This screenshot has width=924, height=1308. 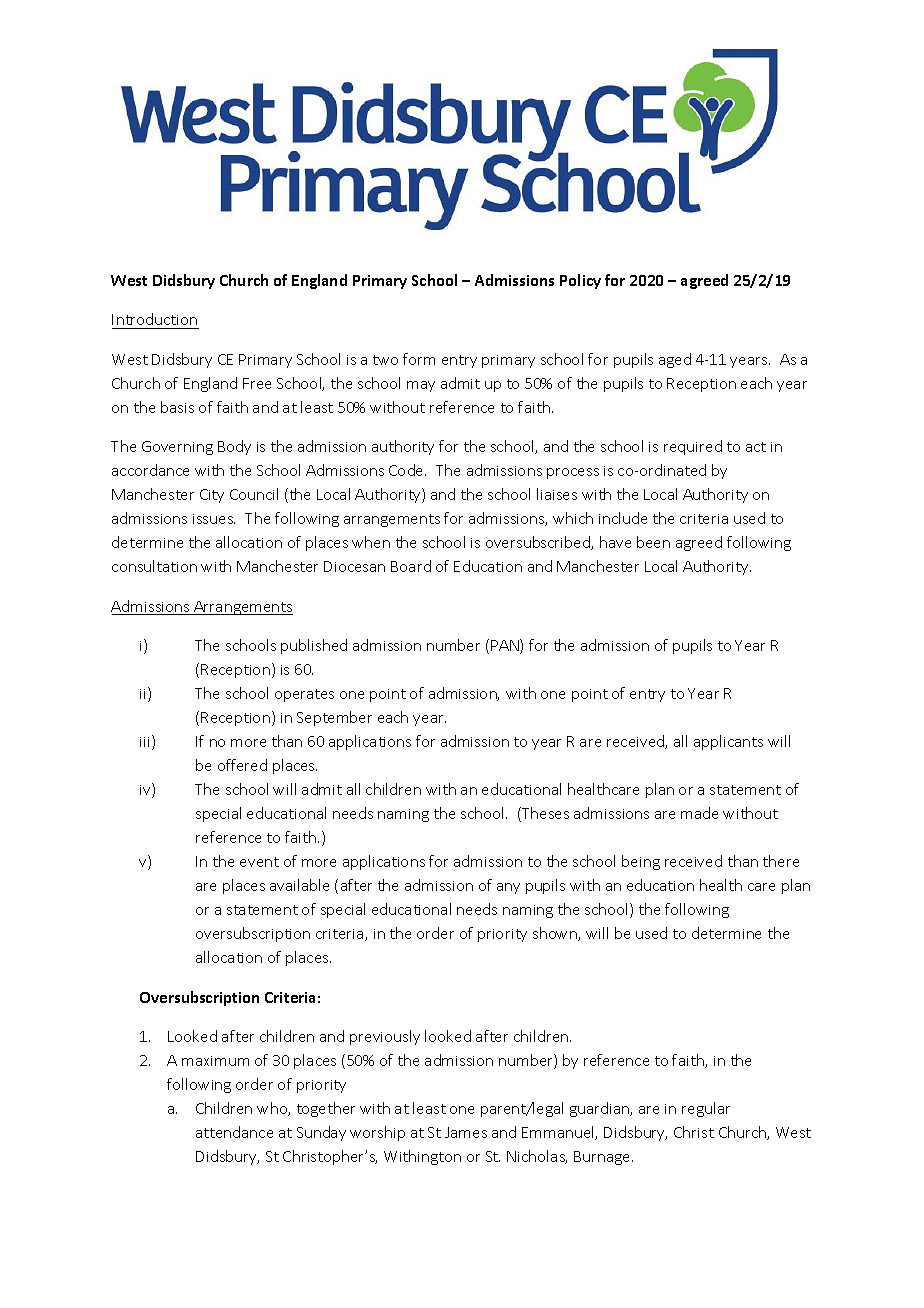 I want to click on being, so click(x=641, y=862).
